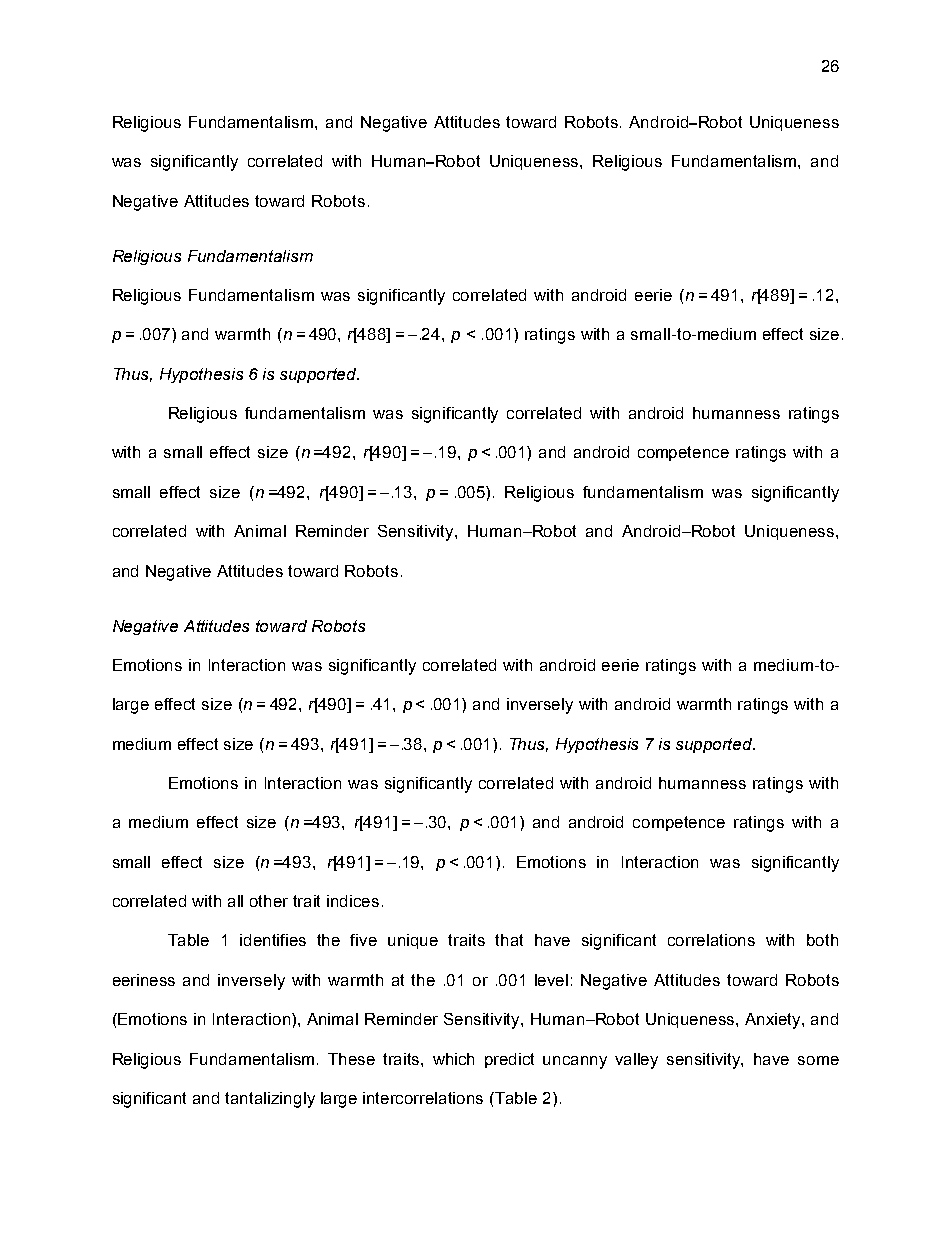 The width and height of the page is (952, 1233). I want to click on uncanny, so click(575, 1062).
